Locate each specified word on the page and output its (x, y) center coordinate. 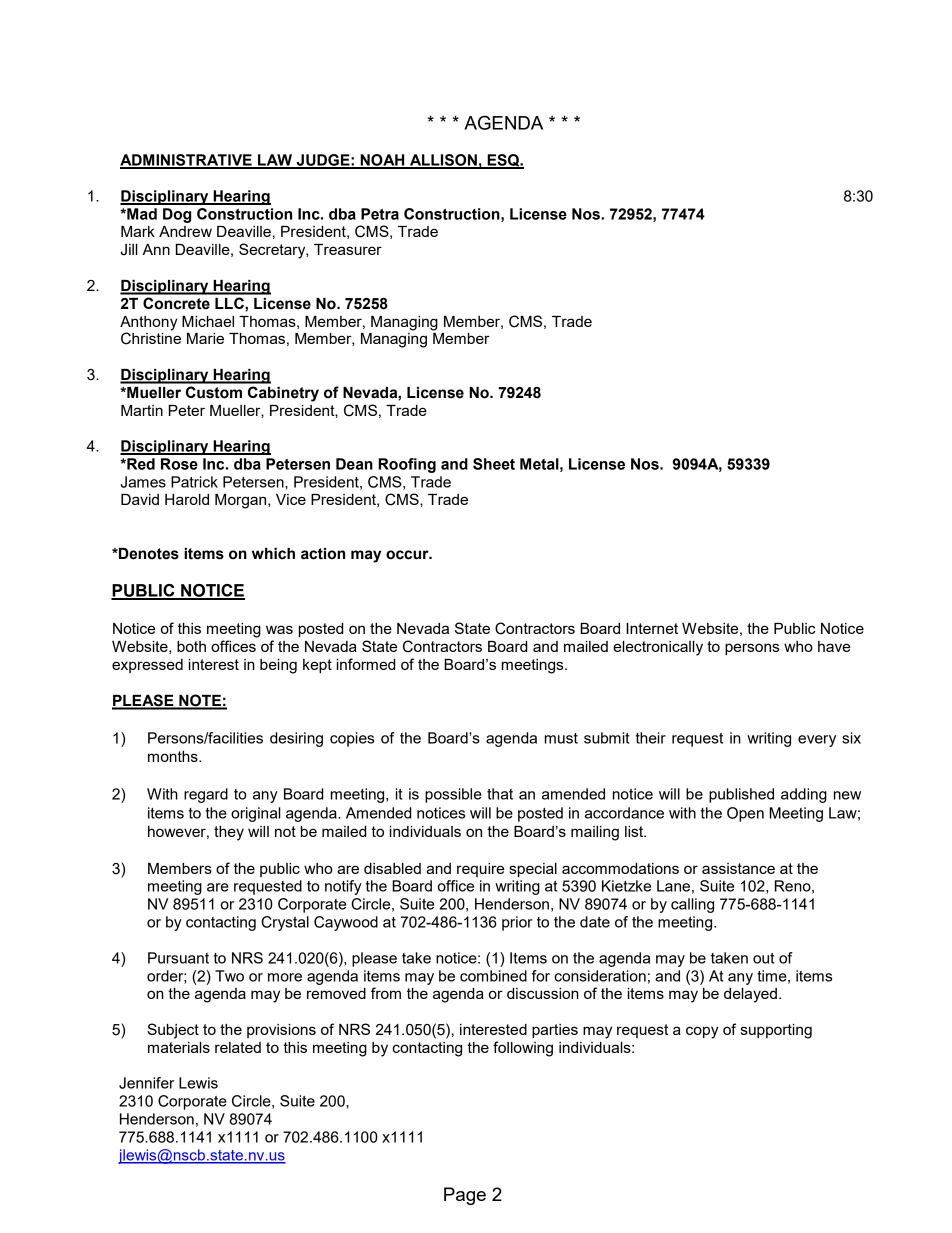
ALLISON (443, 161)
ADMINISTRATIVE (187, 161)
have (834, 646)
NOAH (382, 161)
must (561, 738)
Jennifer (146, 1083)
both (191, 646)
